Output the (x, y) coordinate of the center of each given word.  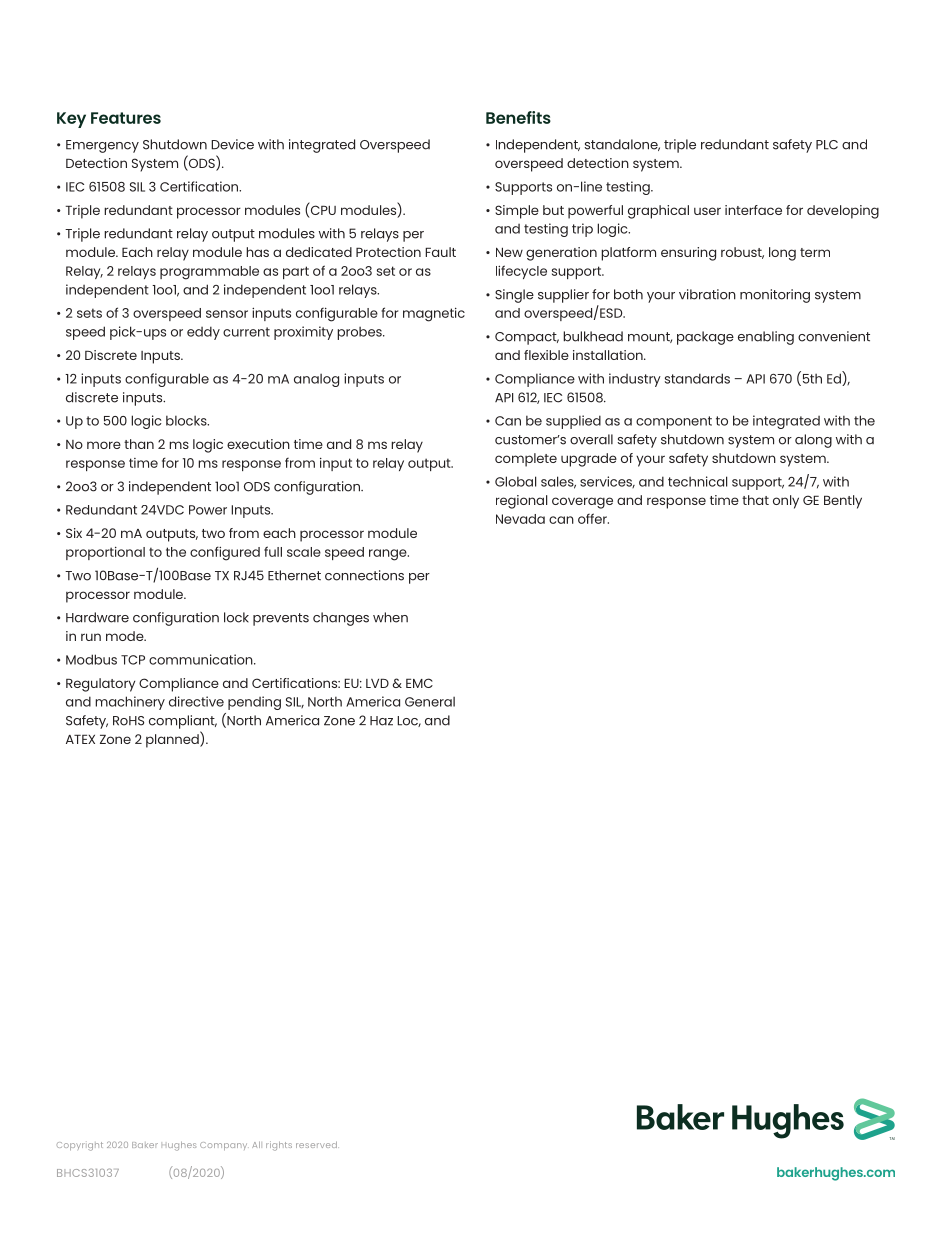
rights (279, 1146)
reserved (317, 1144)
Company (224, 1146)
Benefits (518, 117)
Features (126, 118)
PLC (827, 145)
